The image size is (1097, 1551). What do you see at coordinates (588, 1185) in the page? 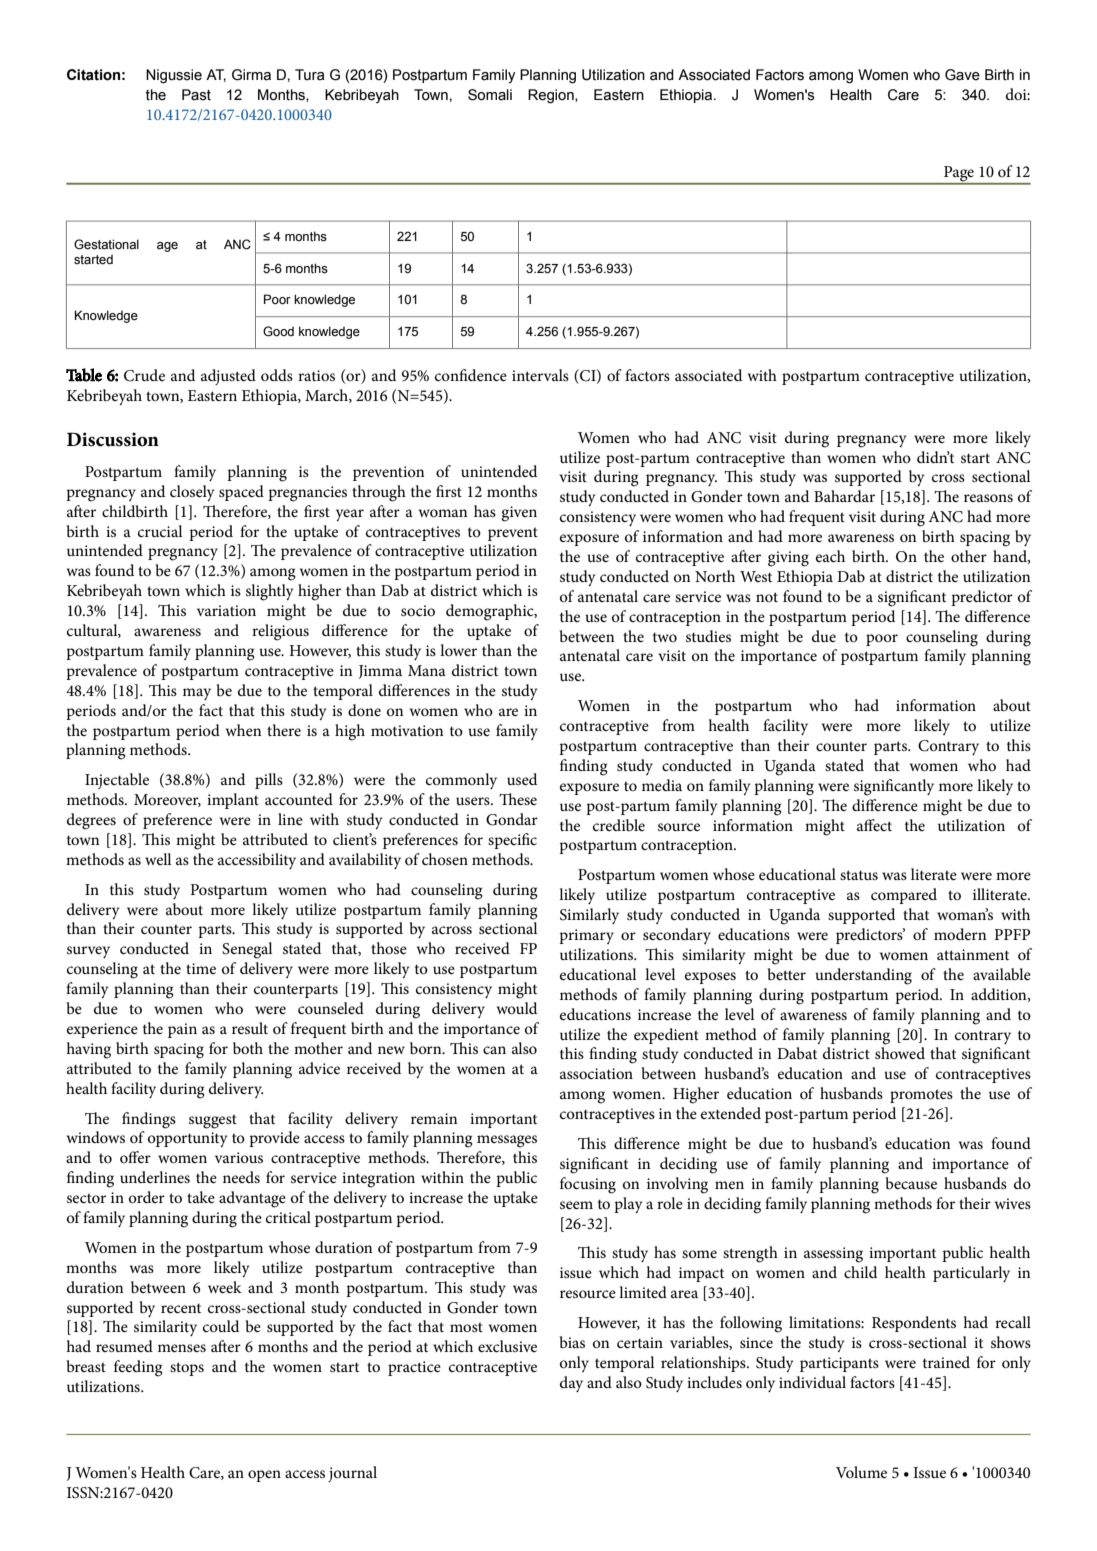
I see `focusing` at bounding box center [588, 1185].
